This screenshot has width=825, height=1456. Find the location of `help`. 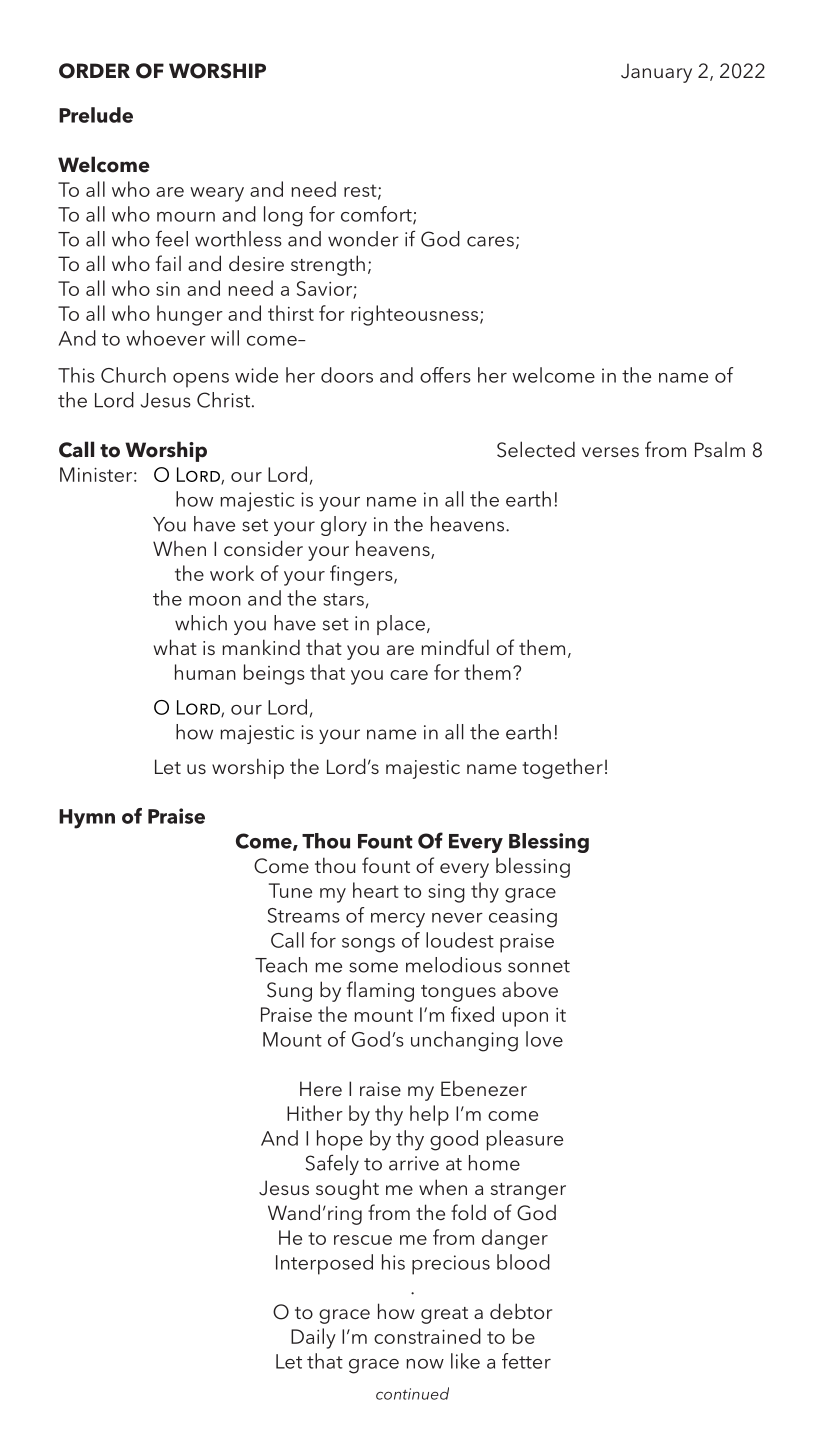

help is located at coordinates (429, 1115).
